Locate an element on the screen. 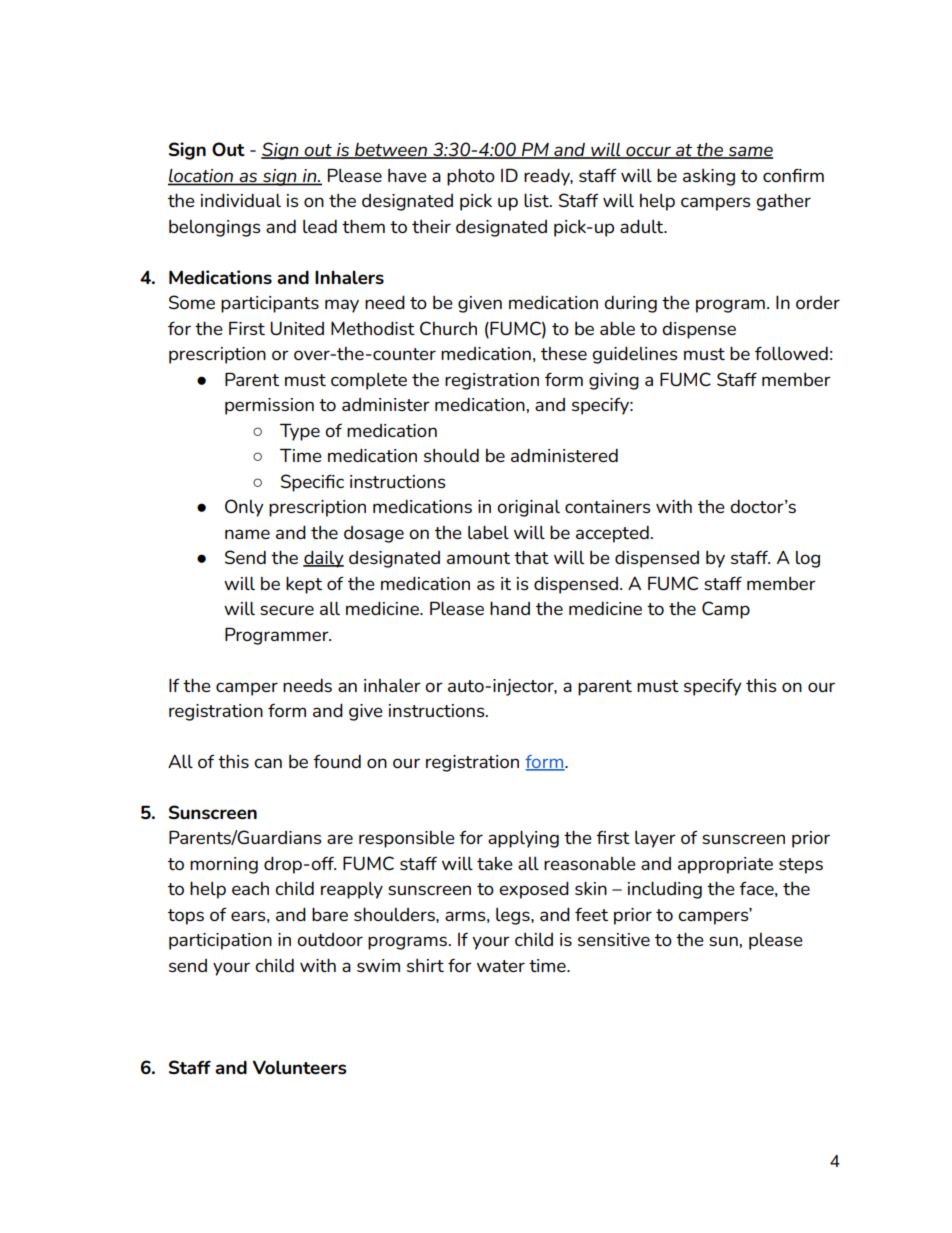 This screenshot has width=952, height=1233. layer is located at coordinates (655, 839).
